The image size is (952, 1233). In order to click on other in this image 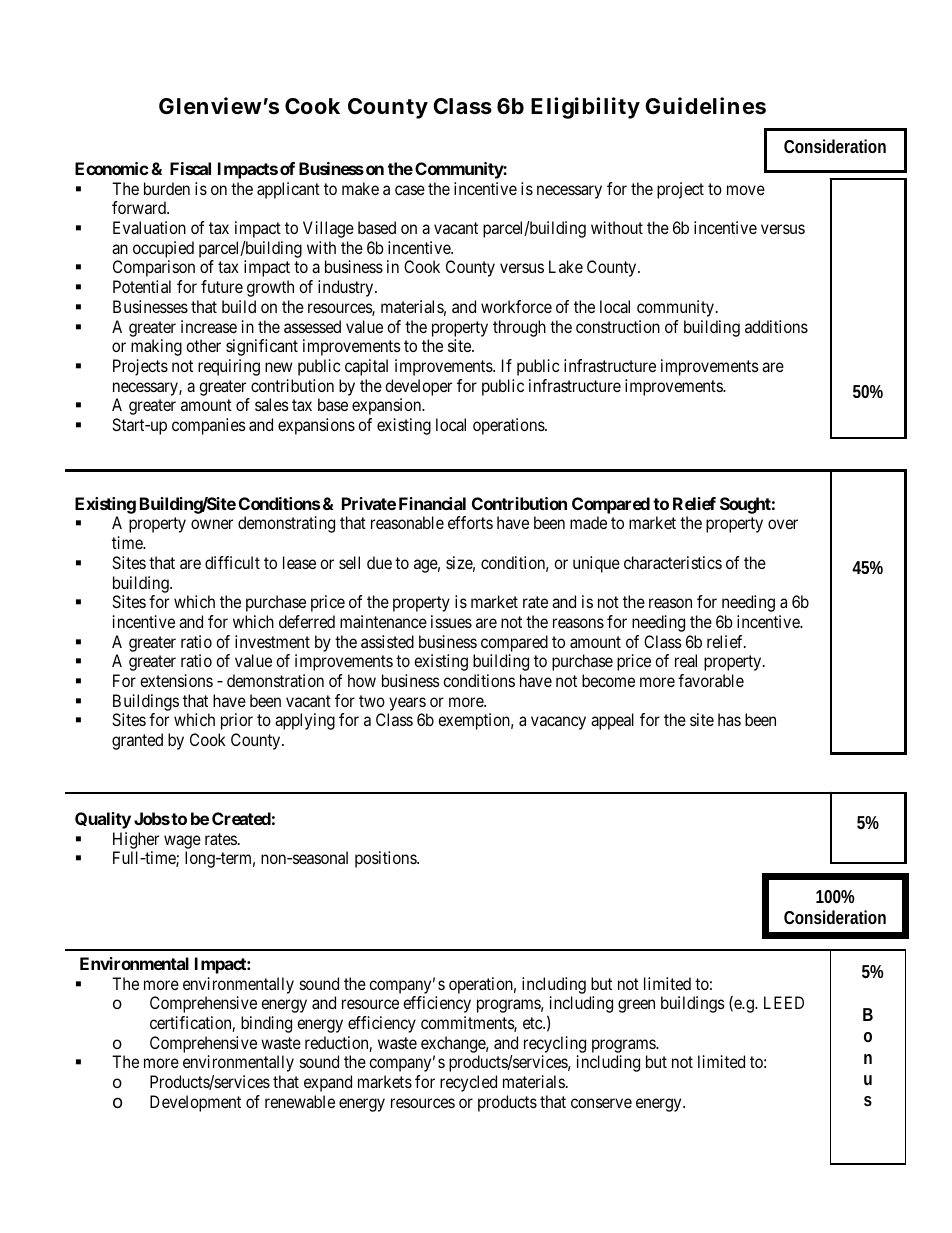, I will do `click(203, 345)`.
